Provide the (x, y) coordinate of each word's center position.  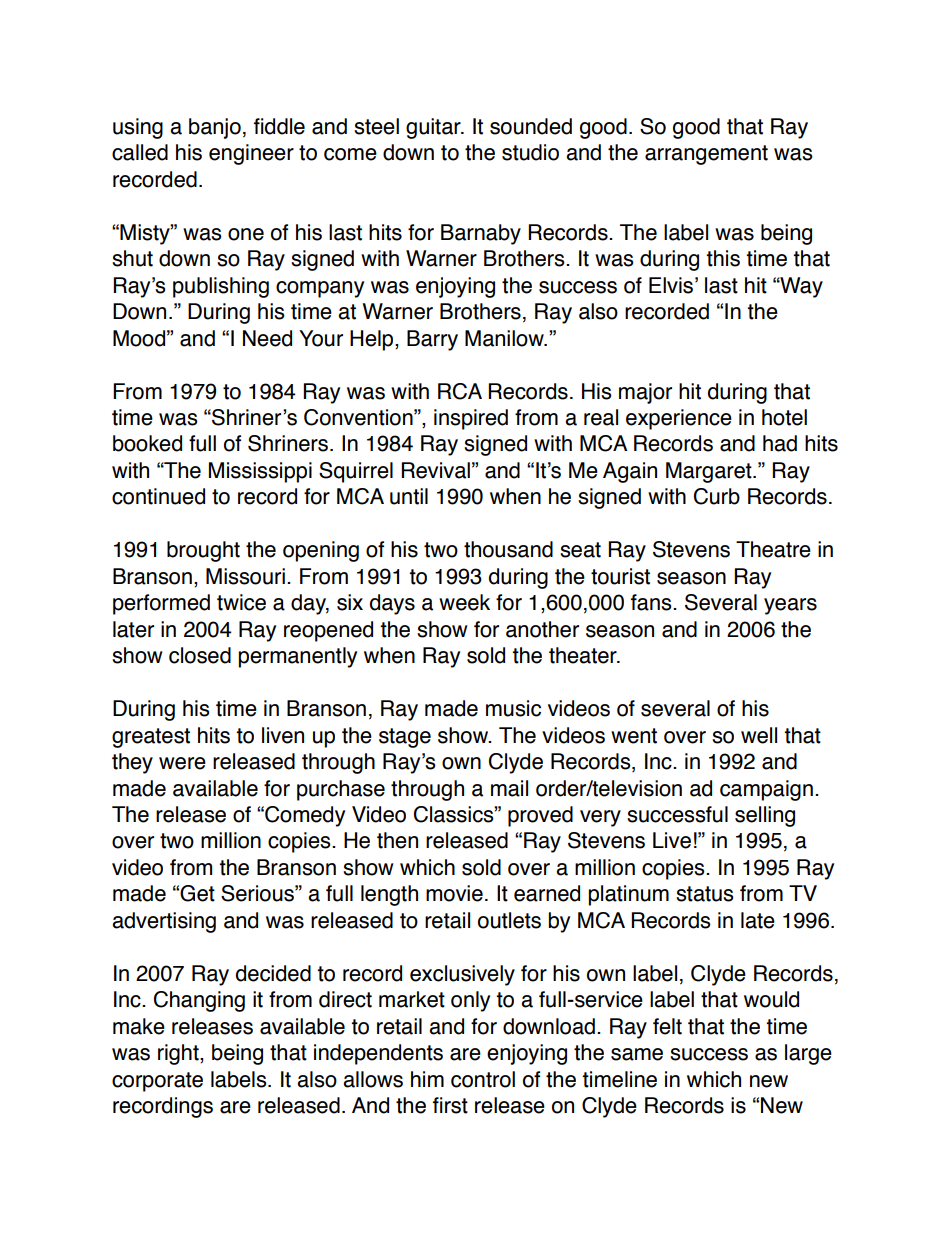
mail (509, 788)
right (179, 1054)
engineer (251, 154)
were (182, 763)
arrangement (706, 155)
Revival (435, 470)
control (483, 1079)
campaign (766, 790)
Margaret (710, 472)
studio (530, 152)
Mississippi (260, 472)
